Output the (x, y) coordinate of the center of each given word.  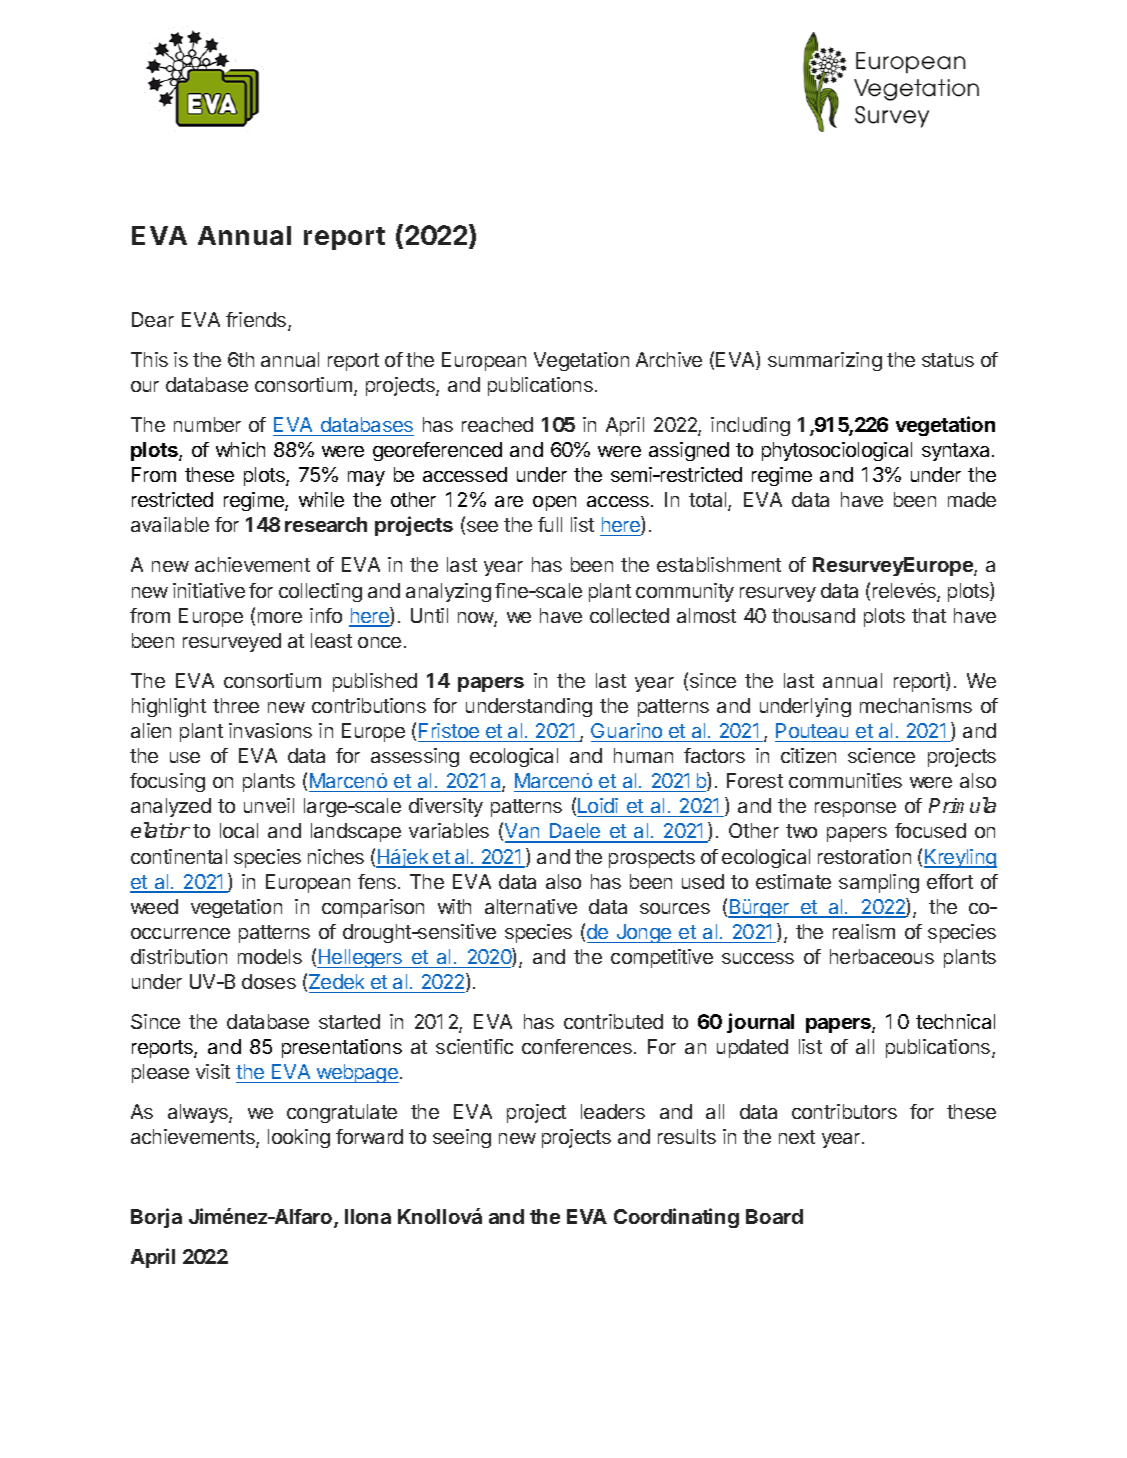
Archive (669, 359)
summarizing (825, 361)
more (280, 617)
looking (299, 1138)
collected (629, 615)
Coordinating (676, 1218)
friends (257, 321)
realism (864, 931)
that (929, 615)
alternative (531, 906)
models (270, 956)
